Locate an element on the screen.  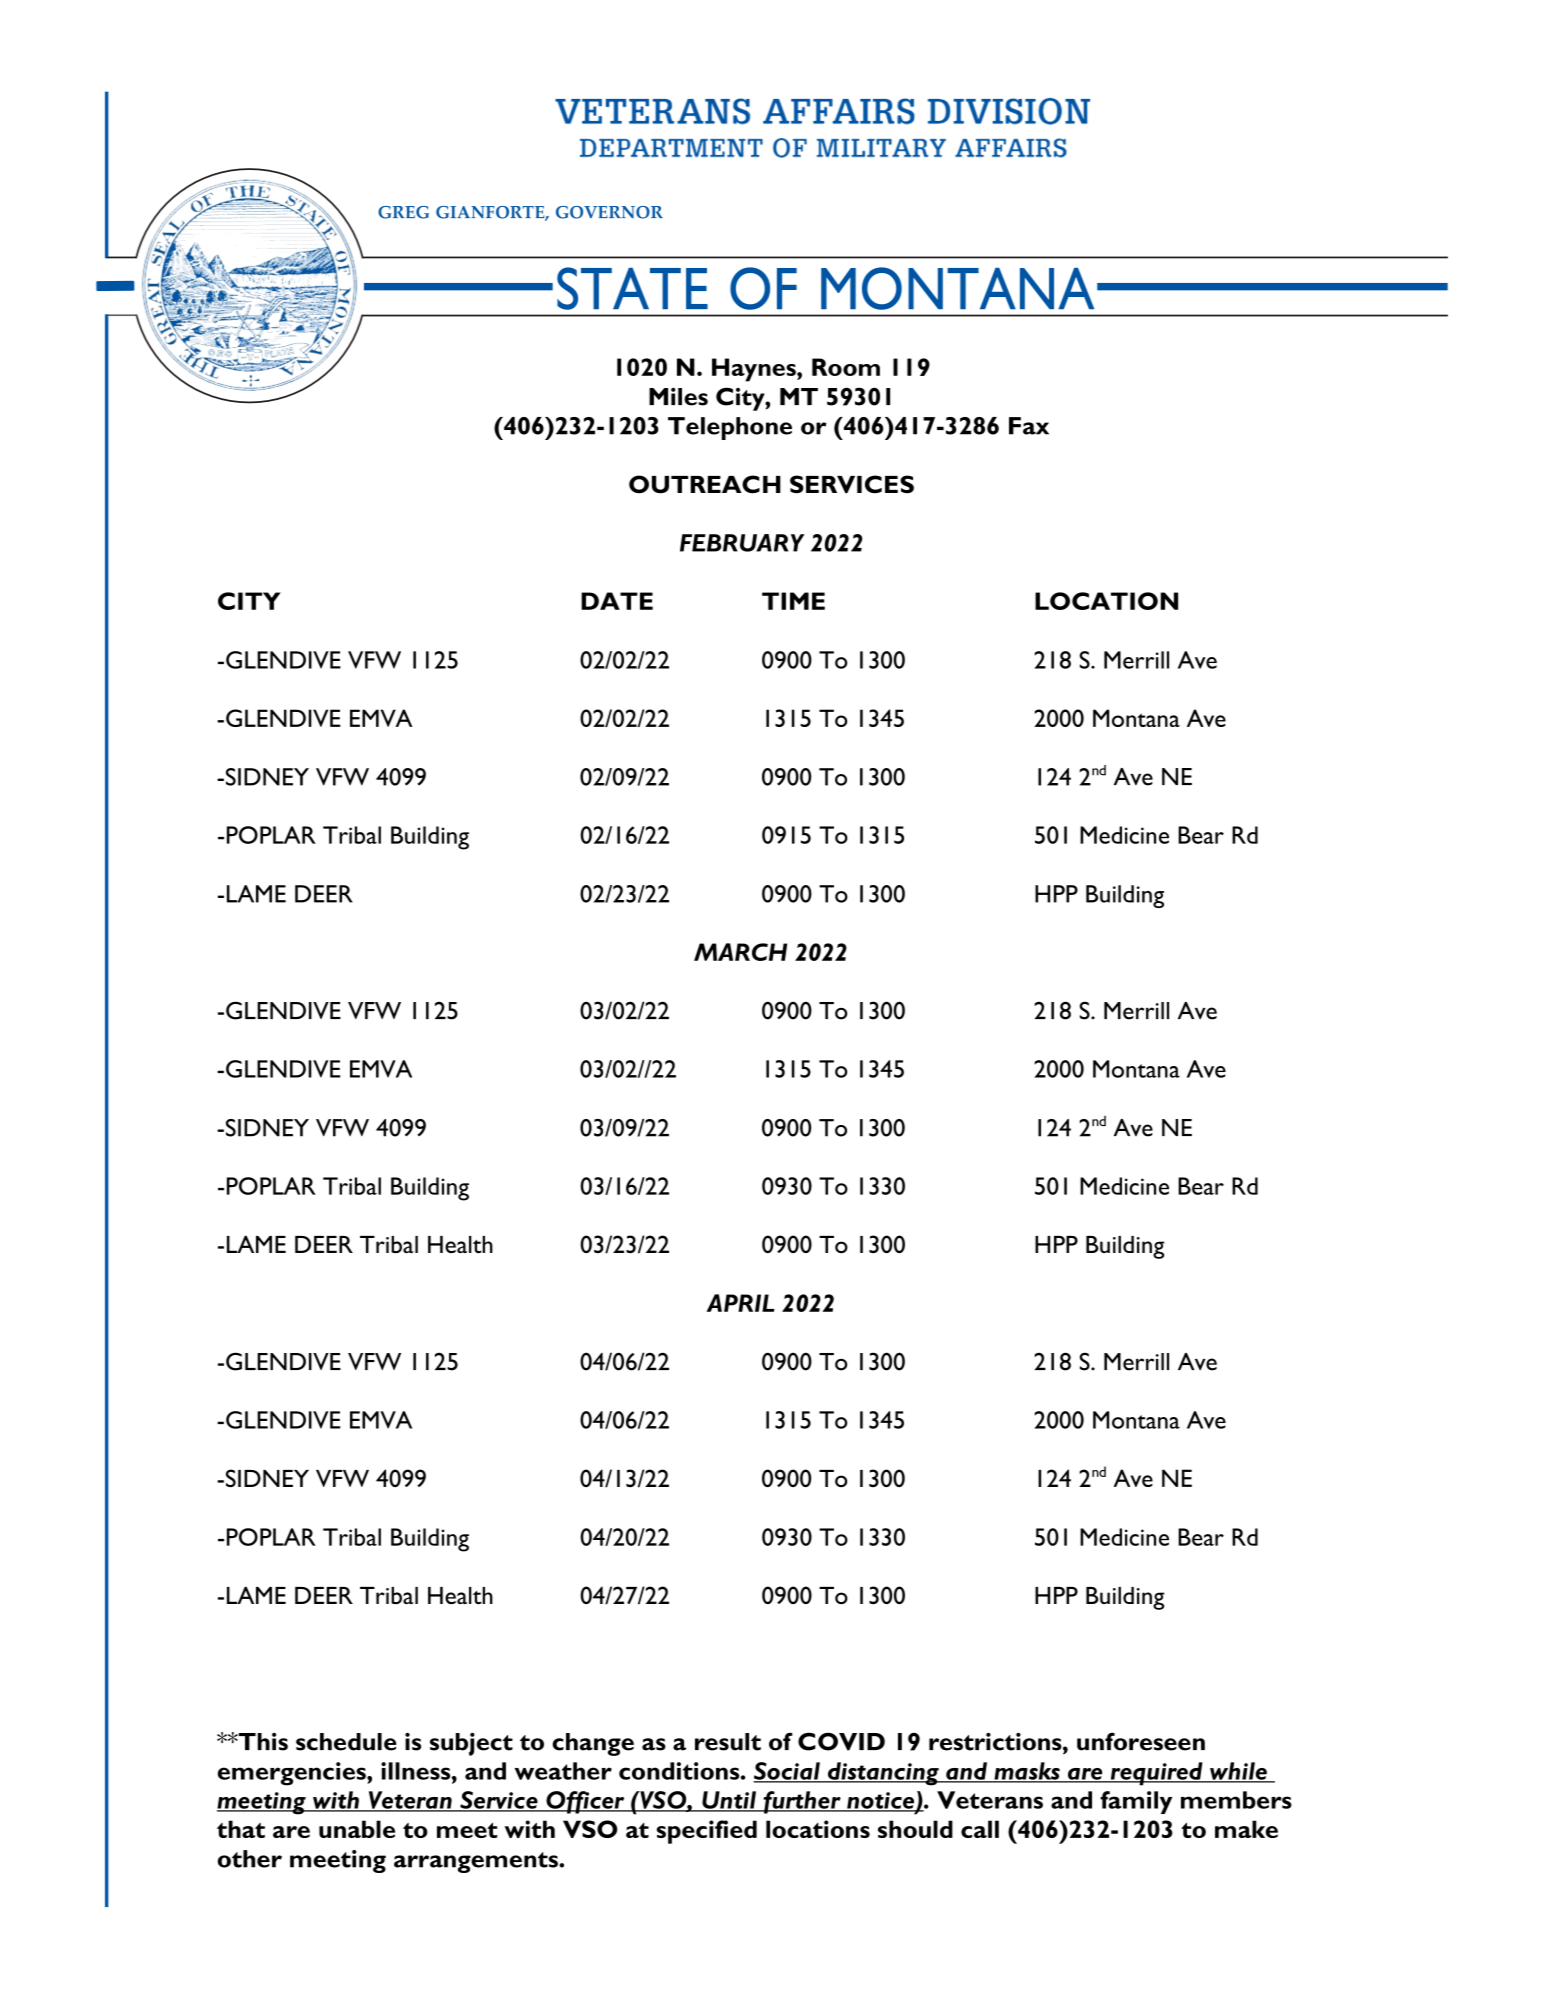
DATE is located at coordinates (617, 601).
